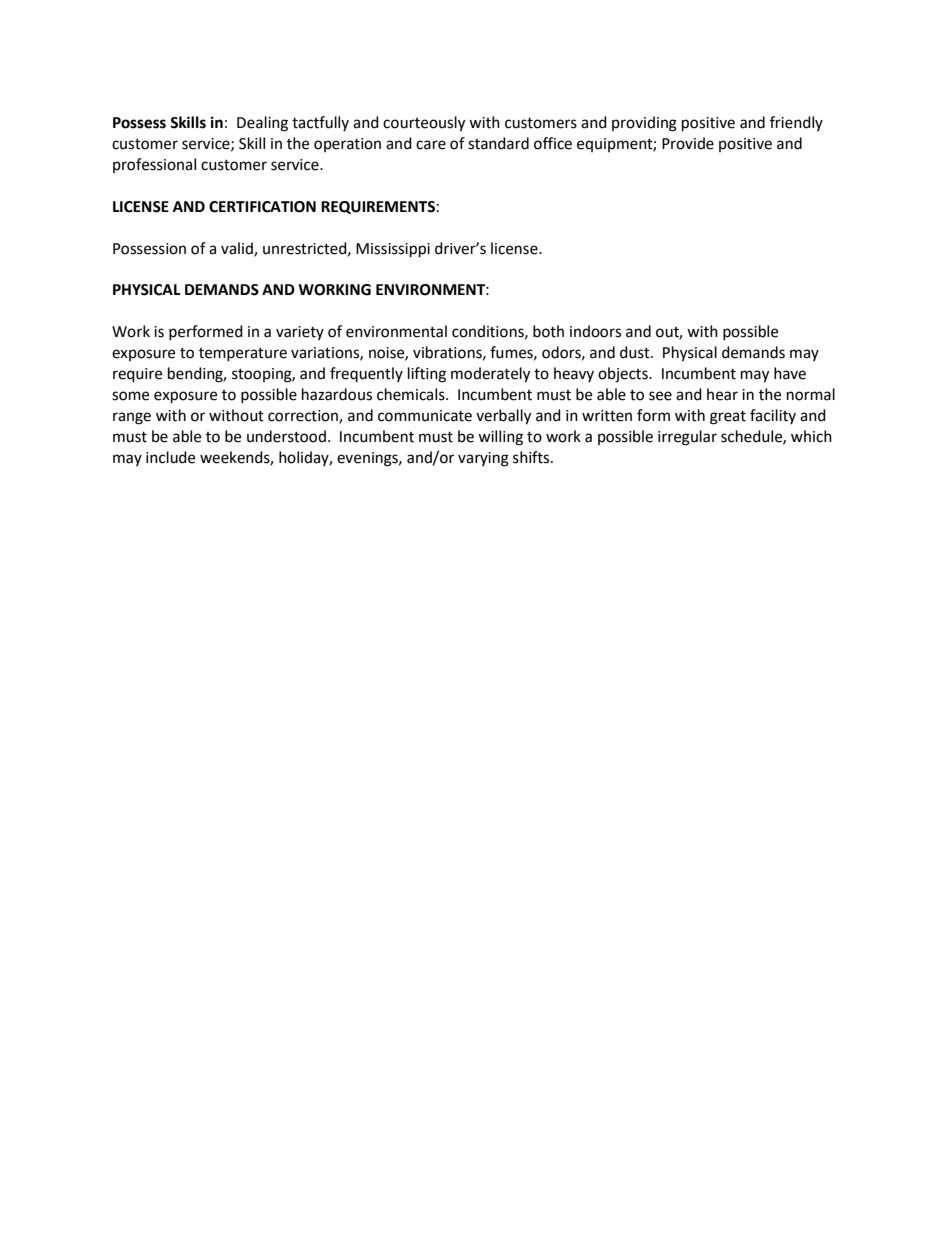 The image size is (952, 1233). I want to click on include, so click(170, 457).
